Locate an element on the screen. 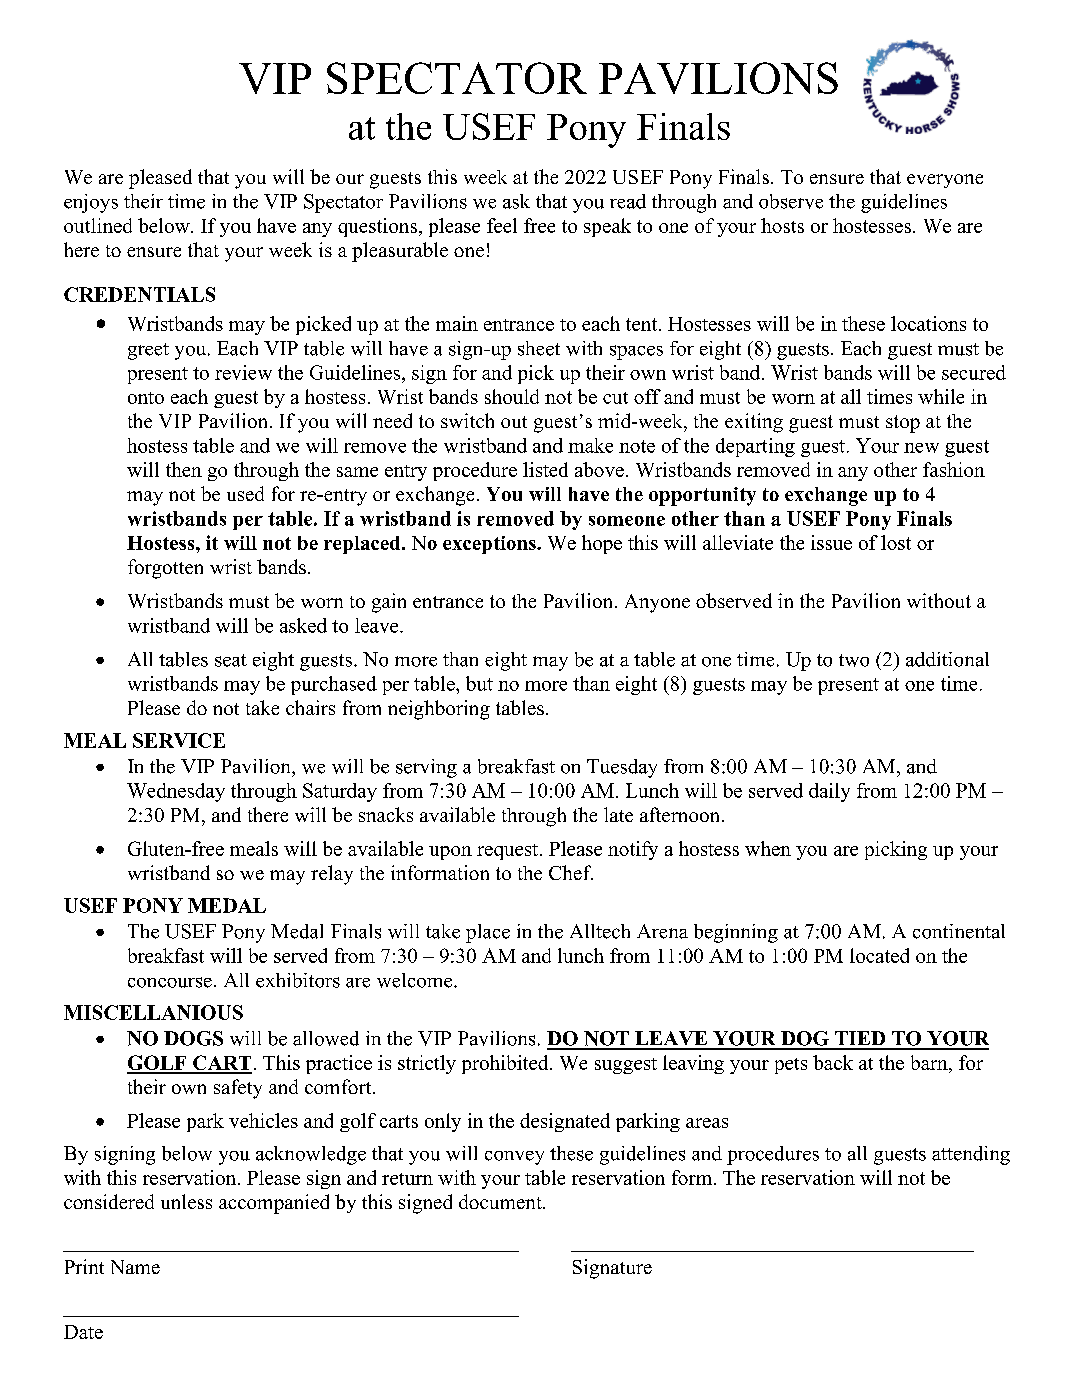 Image resolution: width=1079 pixels, height=1396 pixels. hosts is located at coordinates (782, 225).
